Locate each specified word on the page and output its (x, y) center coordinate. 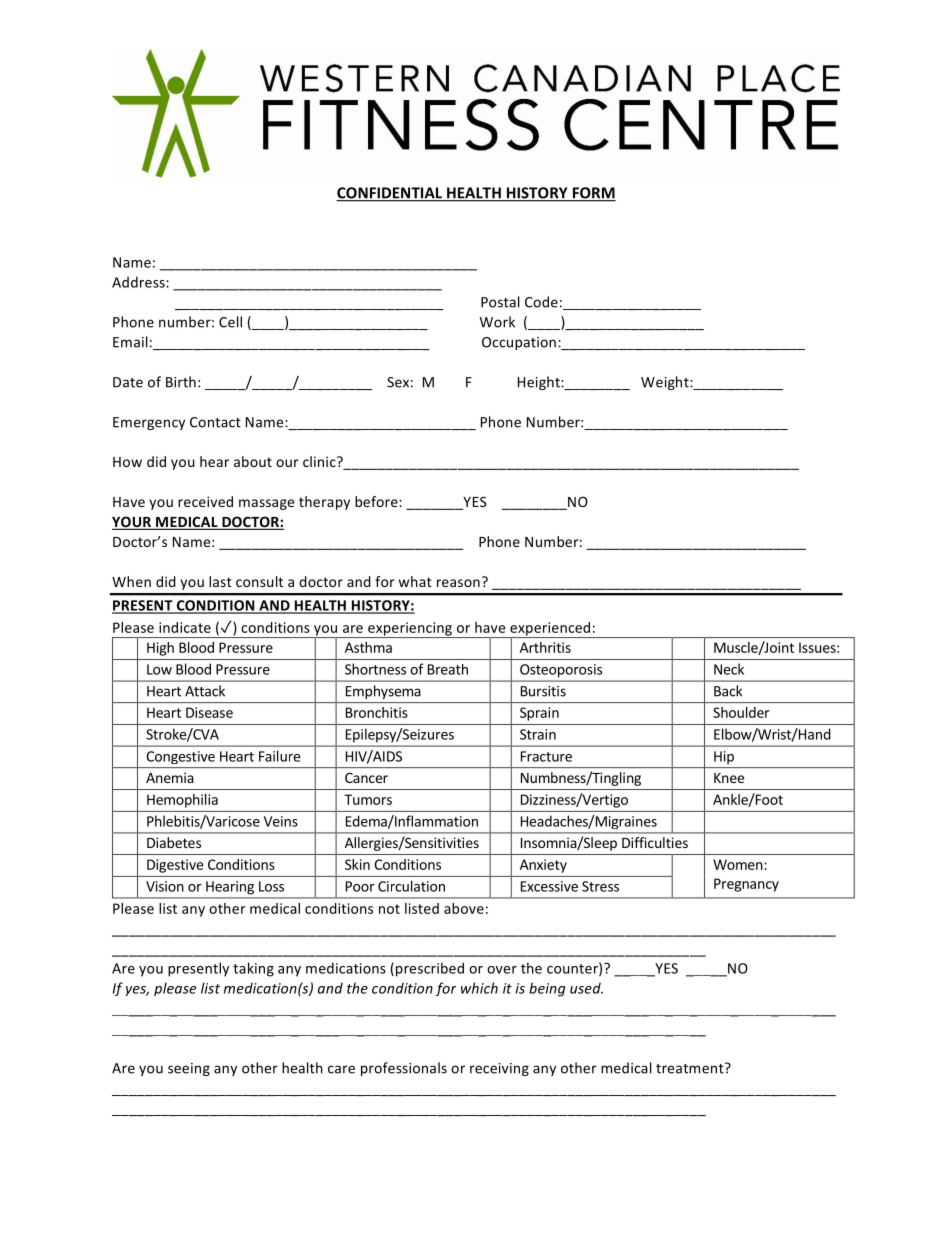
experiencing (410, 630)
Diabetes (174, 842)
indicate (185, 627)
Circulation (411, 886)
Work (497, 322)
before (377, 501)
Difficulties (655, 842)
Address (139, 282)
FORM (593, 194)
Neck (729, 669)
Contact (215, 422)
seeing (189, 1069)
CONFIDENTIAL (390, 194)
